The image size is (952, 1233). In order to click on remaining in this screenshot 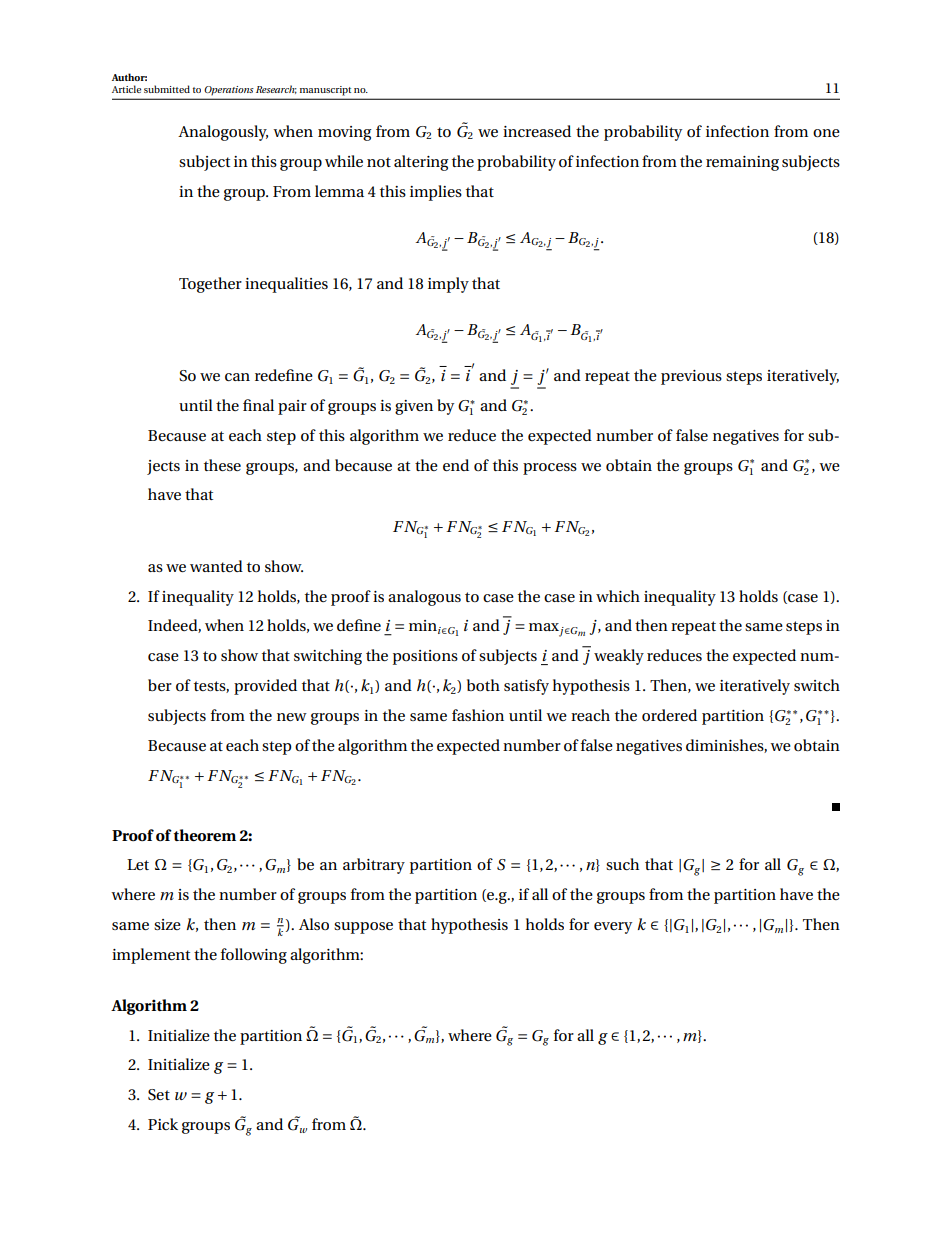, I will do `click(742, 163)`.
